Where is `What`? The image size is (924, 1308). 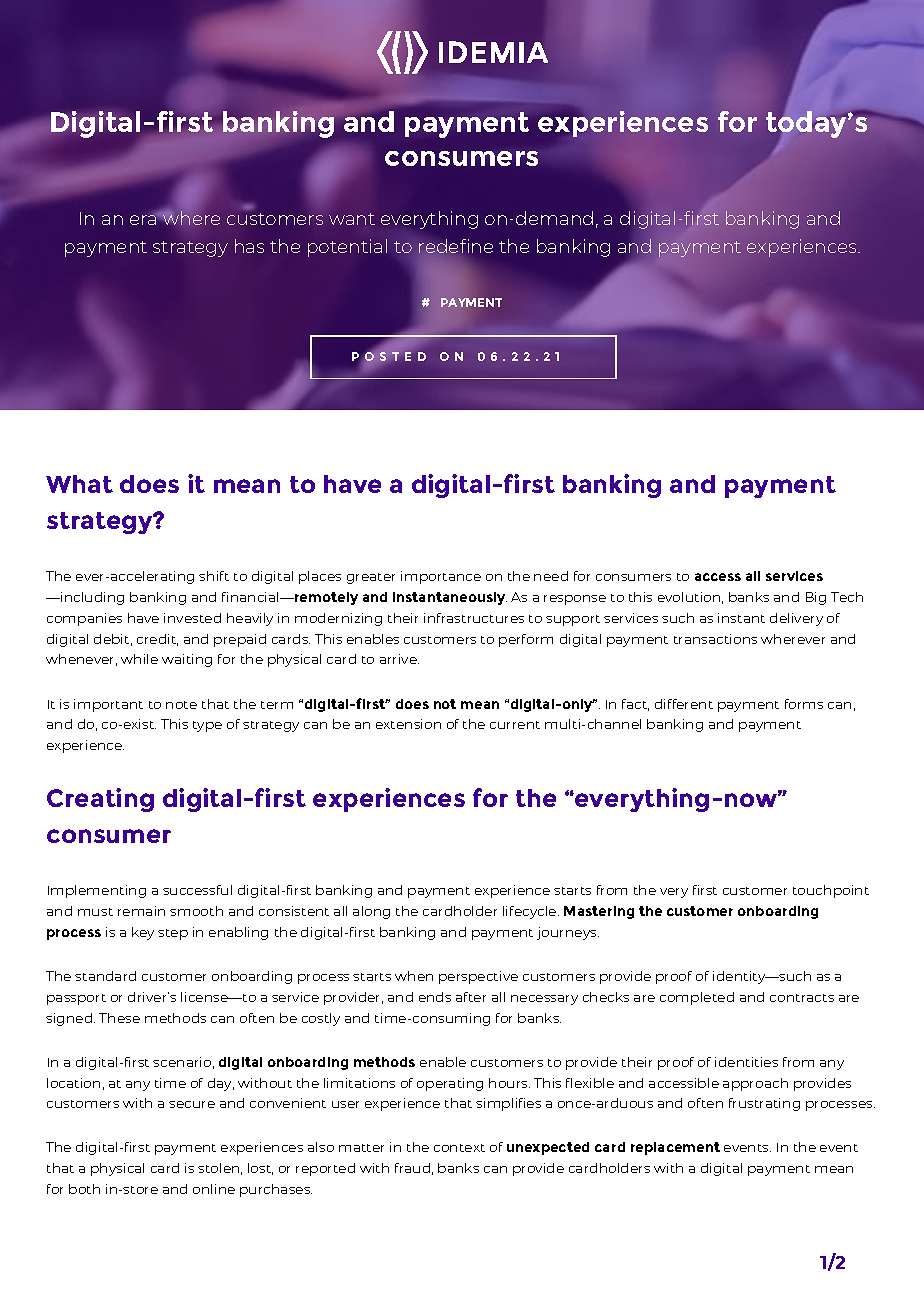 What is located at coordinates (79, 484).
